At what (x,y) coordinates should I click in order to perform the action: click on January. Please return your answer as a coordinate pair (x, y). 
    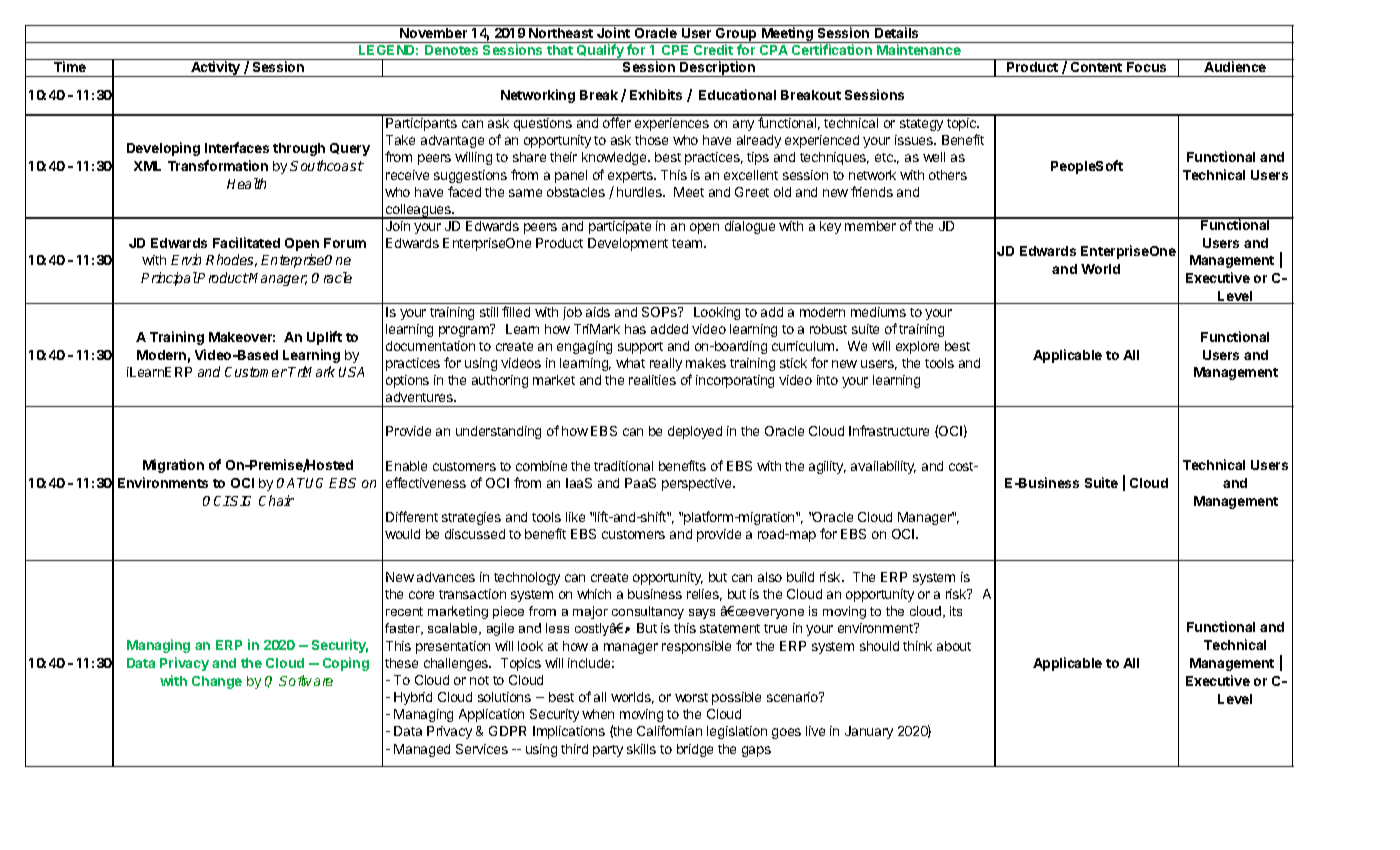
    Looking at the image, I should click on (869, 732).
